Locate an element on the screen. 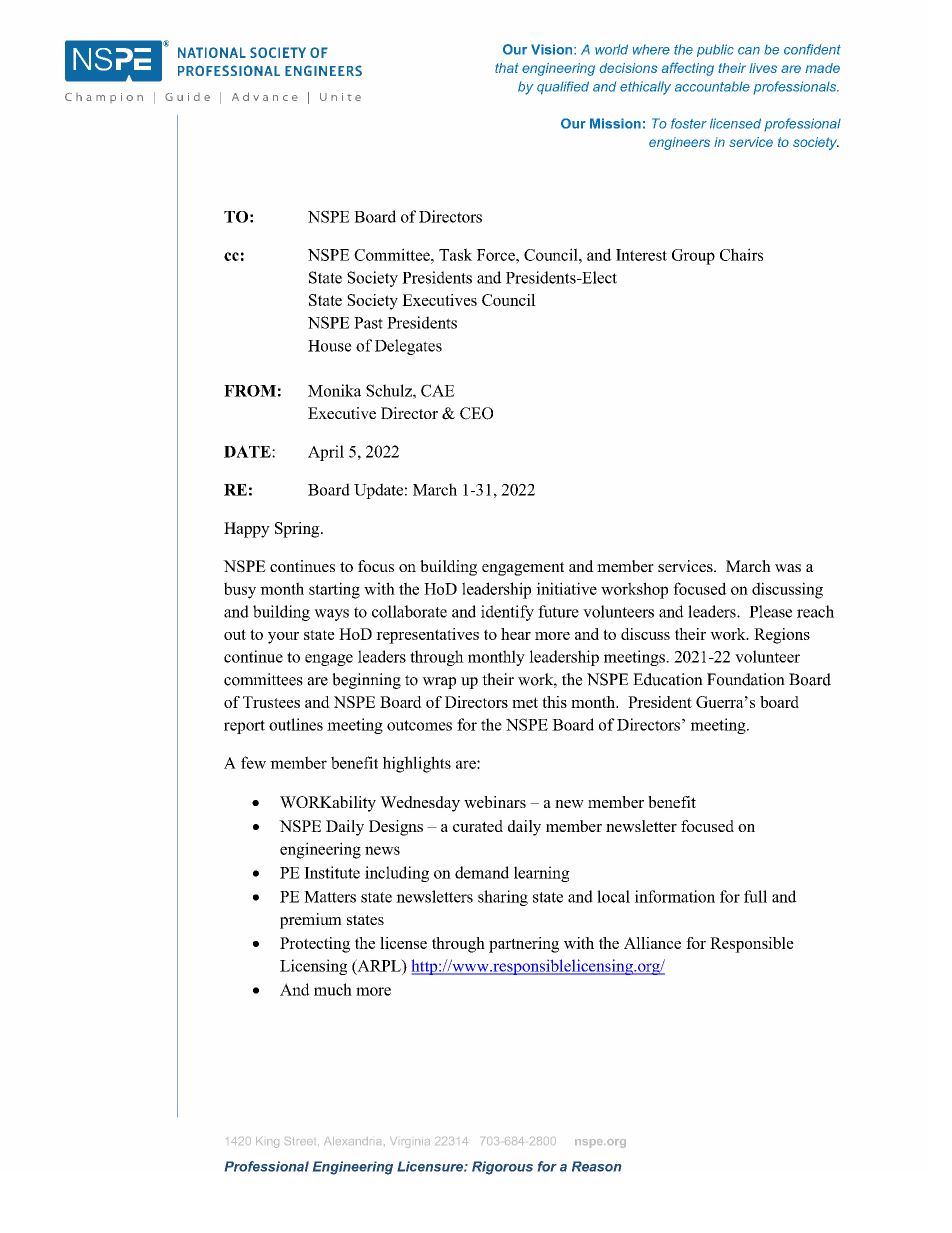 This screenshot has height=1233, width=952. ways is located at coordinates (331, 615).
